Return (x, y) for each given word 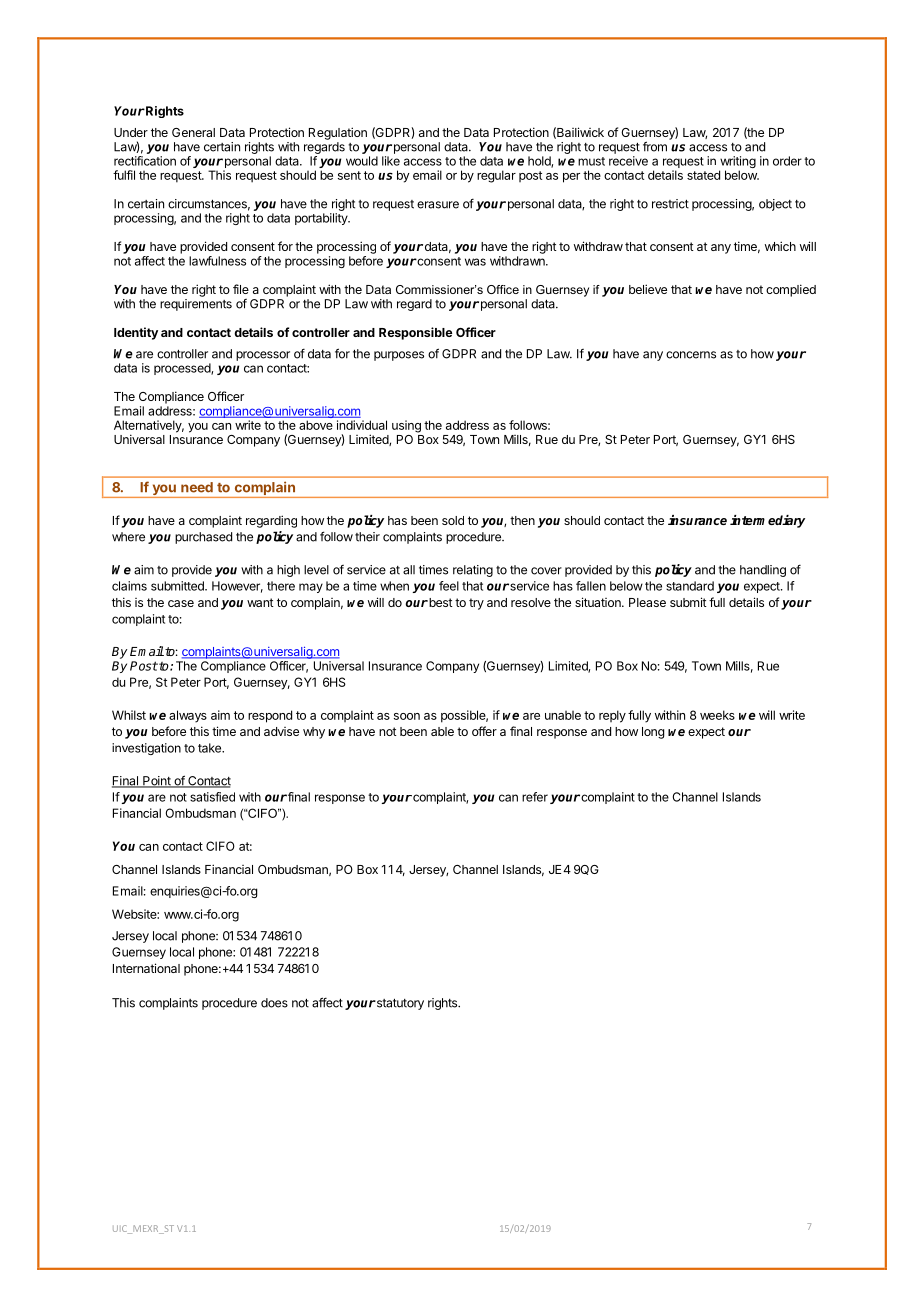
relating (473, 571)
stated (703, 175)
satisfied (212, 797)
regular (496, 176)
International (146, 968)
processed (183, 369)
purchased (203, 538)
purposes (399, 356)
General (193, 132)
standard (690, 586)
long (653, 733)
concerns (691, 355)
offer (484, 731)
